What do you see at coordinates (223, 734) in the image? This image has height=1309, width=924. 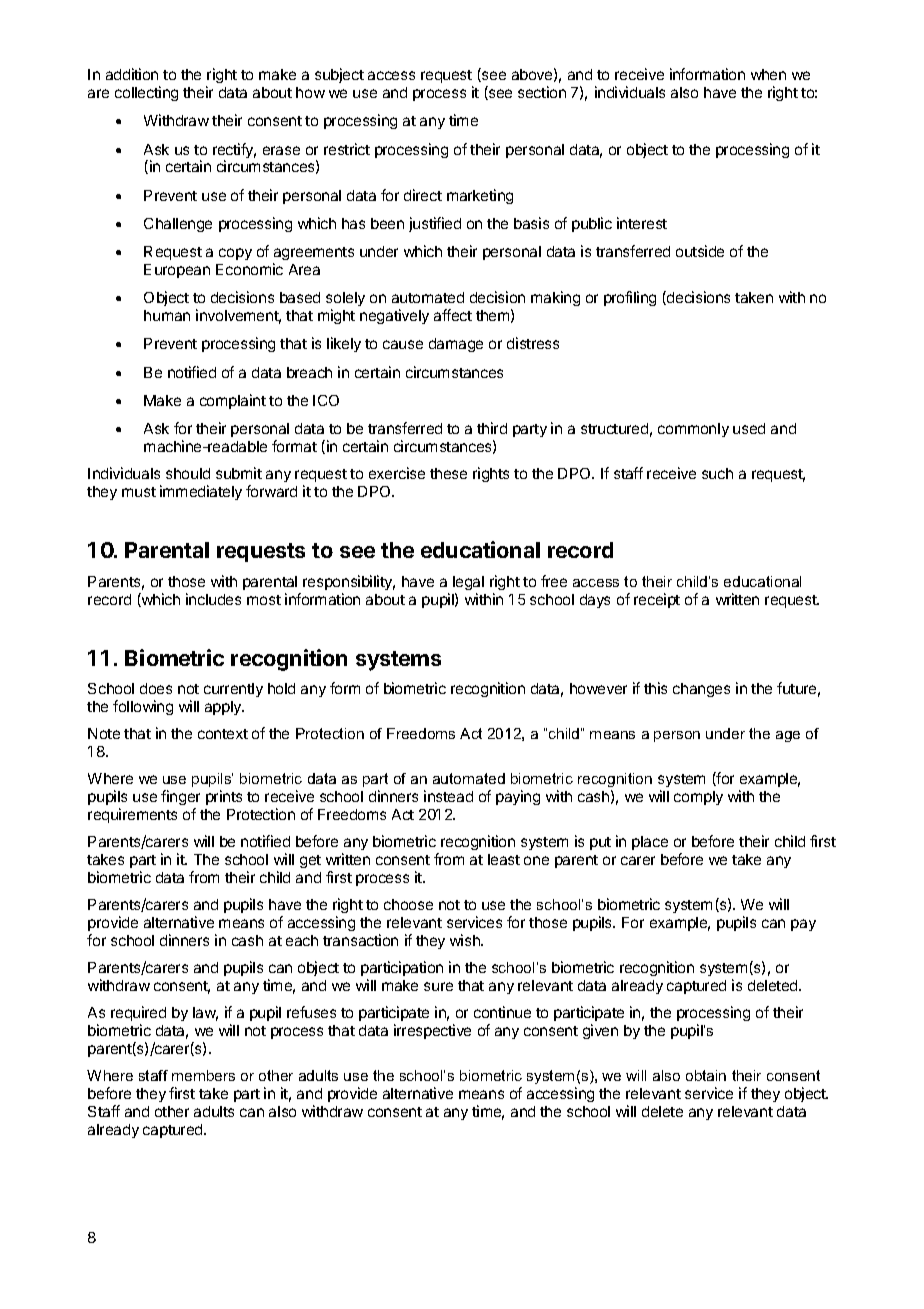 I see `context` at bounding box center [223, 734].
